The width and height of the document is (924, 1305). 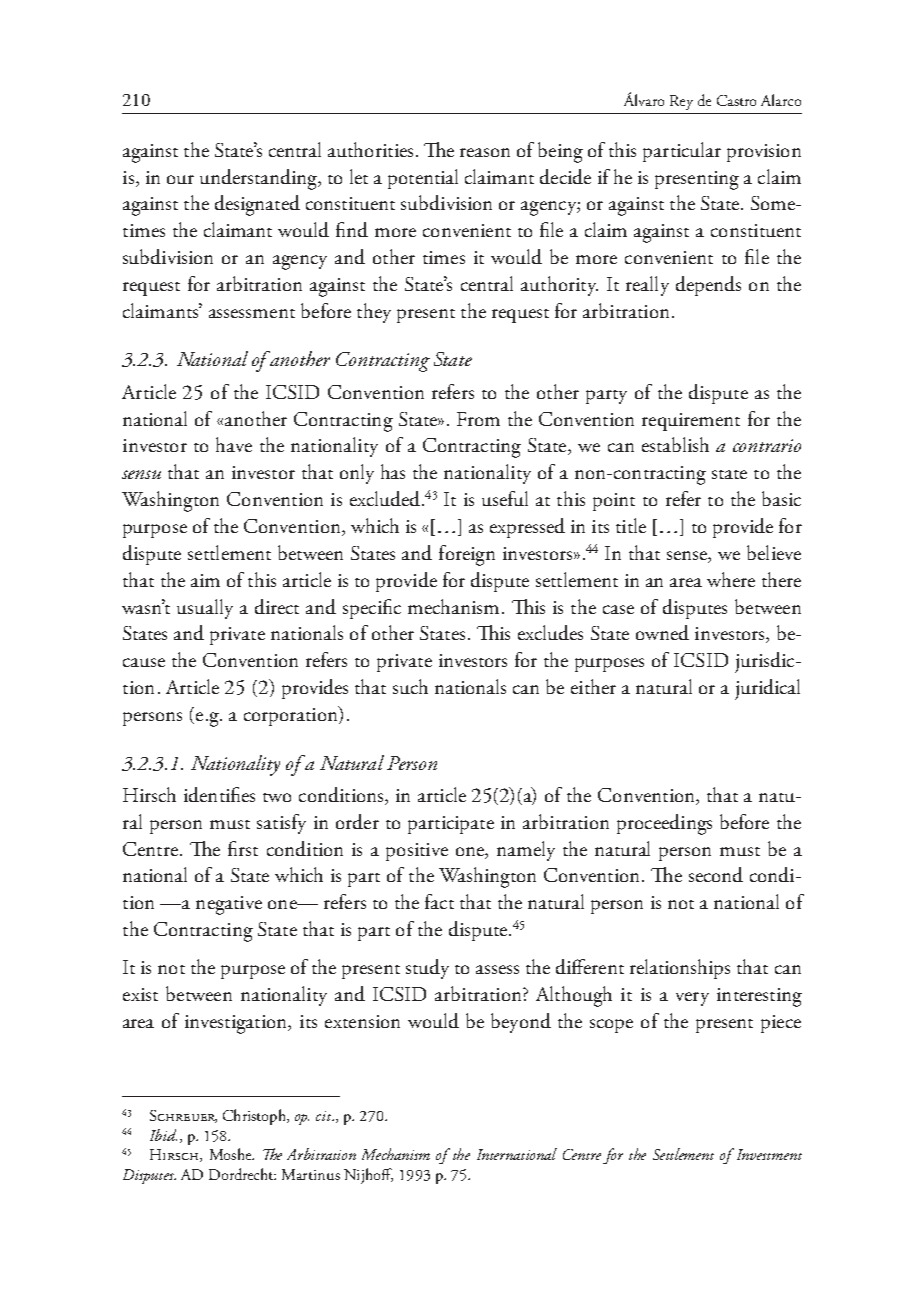 I want to click on second, so click(x=716, y=874).
